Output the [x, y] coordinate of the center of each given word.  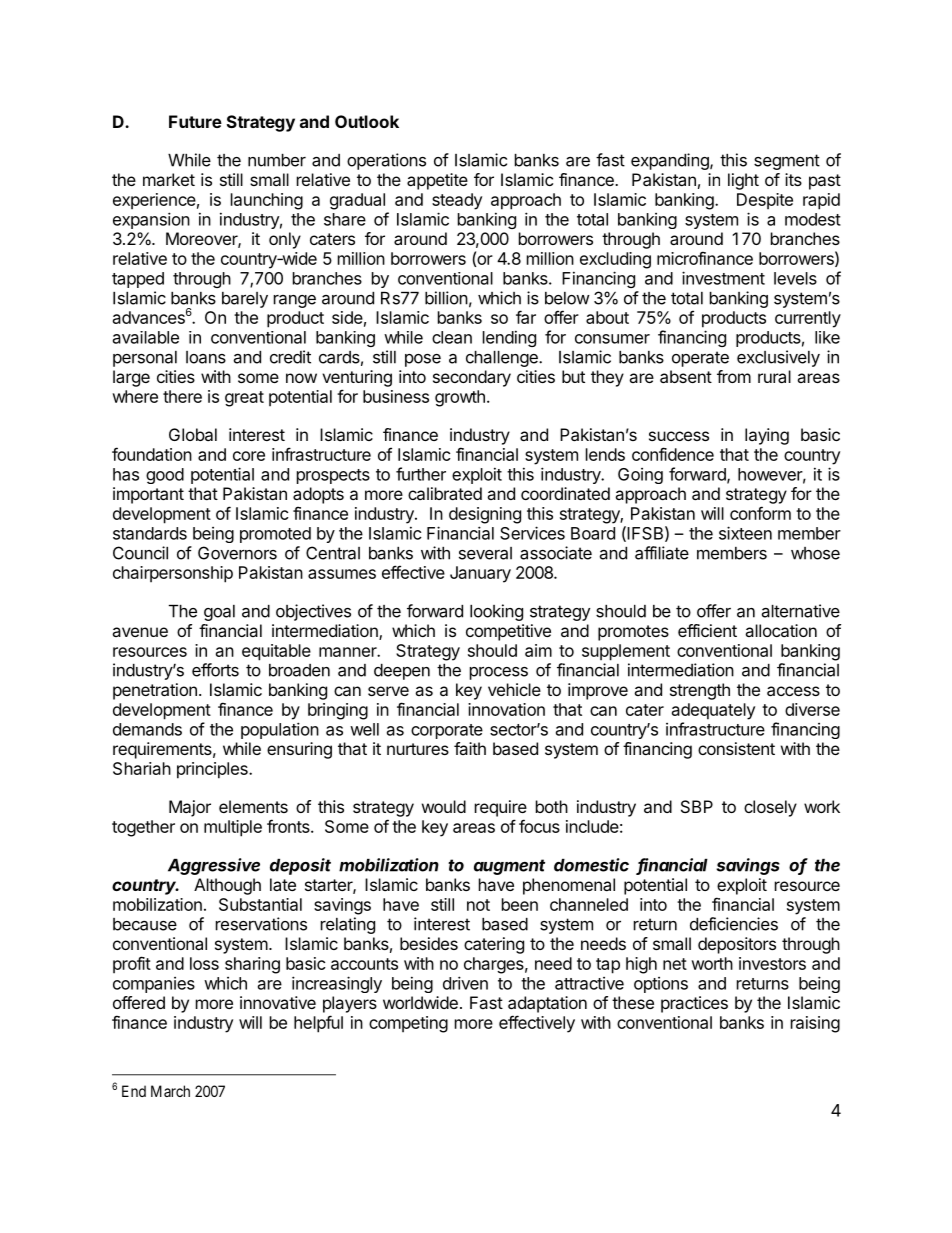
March [170, 1091]
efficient [707, 630]
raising [815, 1024]
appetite [437, 181]
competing [408, 1024]
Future [195, 121]
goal [219, 613]
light [743, 181]
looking [496, 612]
